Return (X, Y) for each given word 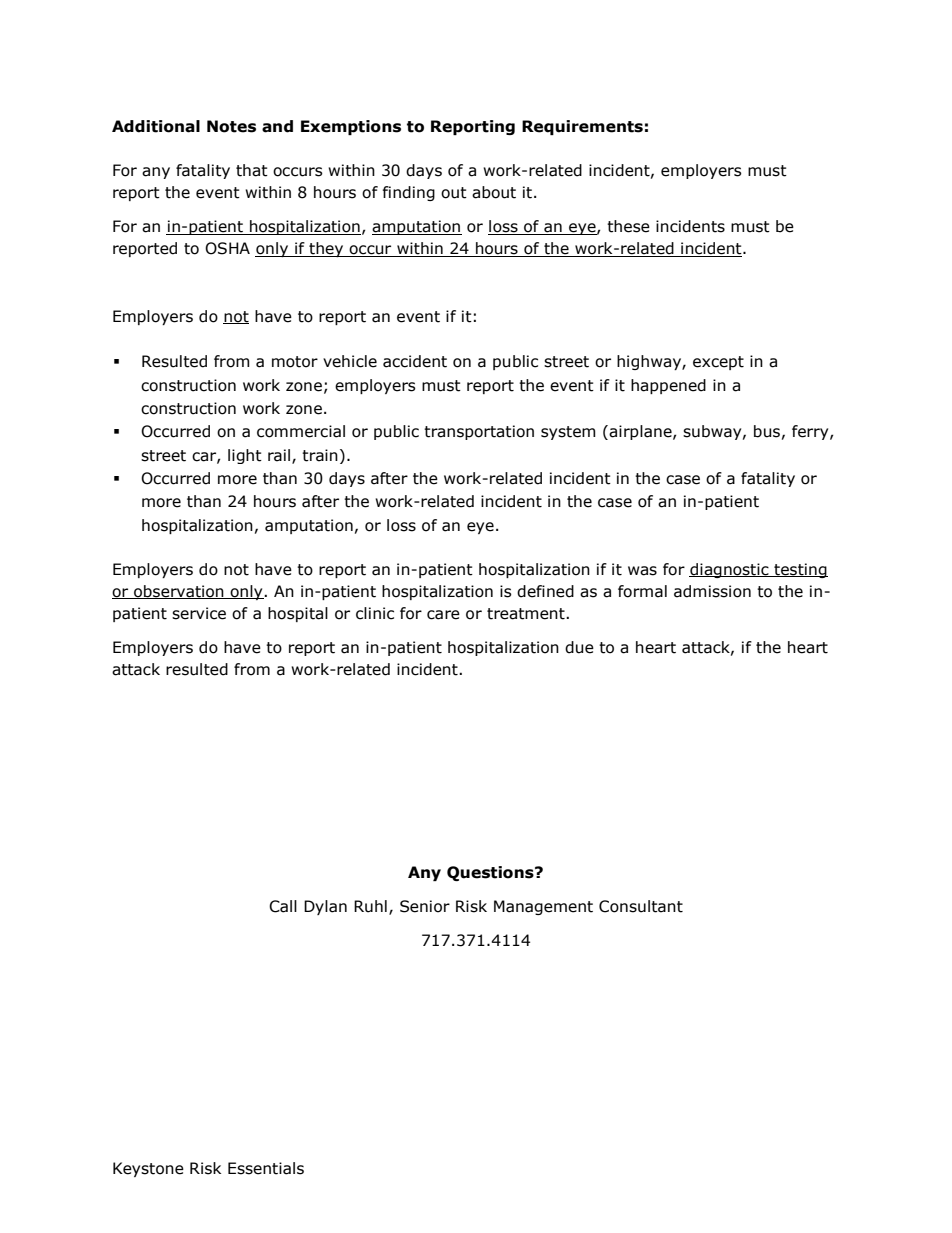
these (628, 226)
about (494, 192)
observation (179, 592)
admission (712, 591)
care (443, 615)
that (252, 170)
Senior (425, 906)
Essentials (266, 1168)
